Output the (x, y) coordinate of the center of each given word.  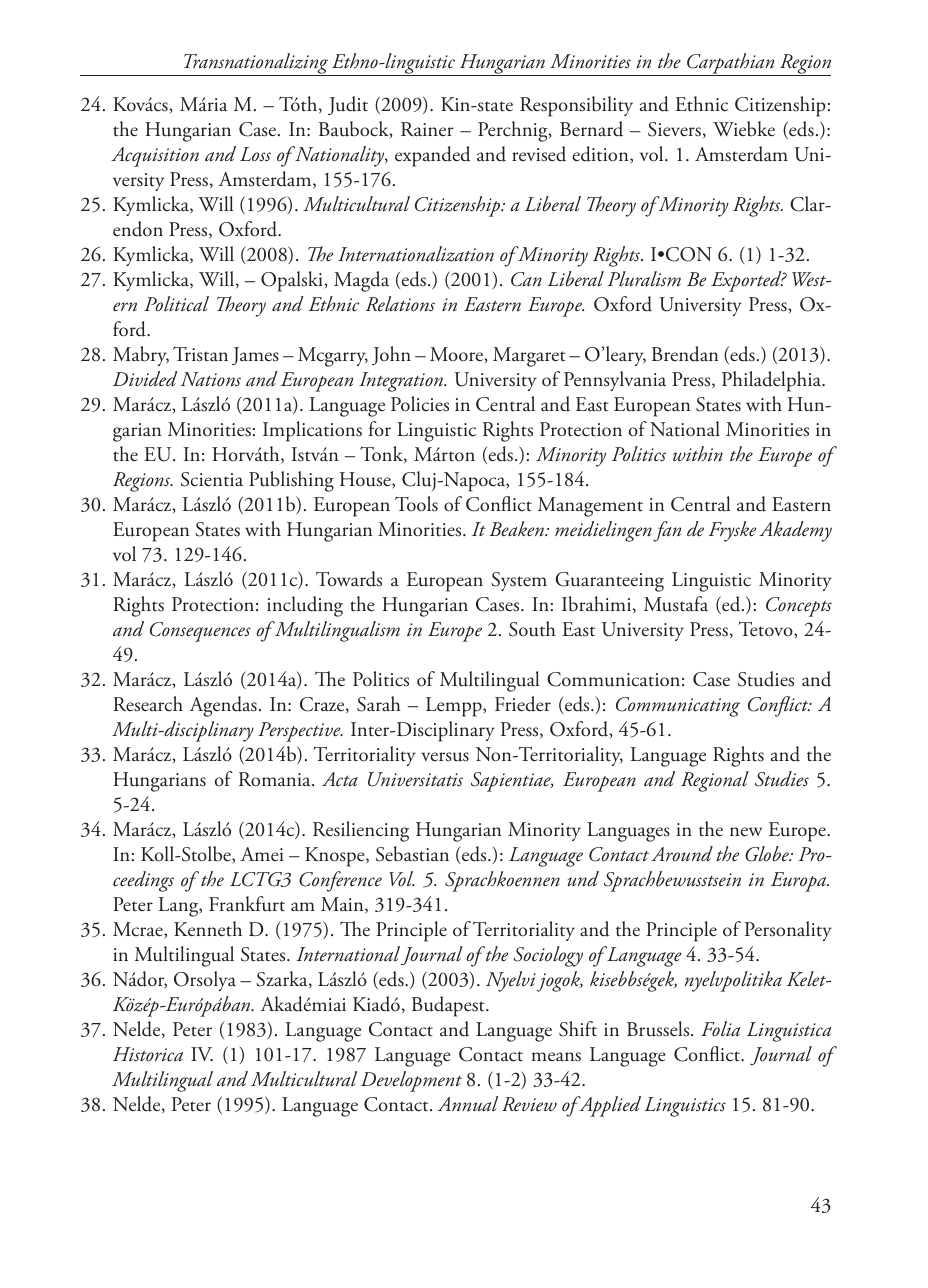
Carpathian (731, 64)
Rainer (427, 129)
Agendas (223, 706)
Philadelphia (773, 381)
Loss (255, 154)
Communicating (678, 707)
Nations (211, 379)
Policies (420, 404)
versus (445, 757)
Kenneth (208, 929)
